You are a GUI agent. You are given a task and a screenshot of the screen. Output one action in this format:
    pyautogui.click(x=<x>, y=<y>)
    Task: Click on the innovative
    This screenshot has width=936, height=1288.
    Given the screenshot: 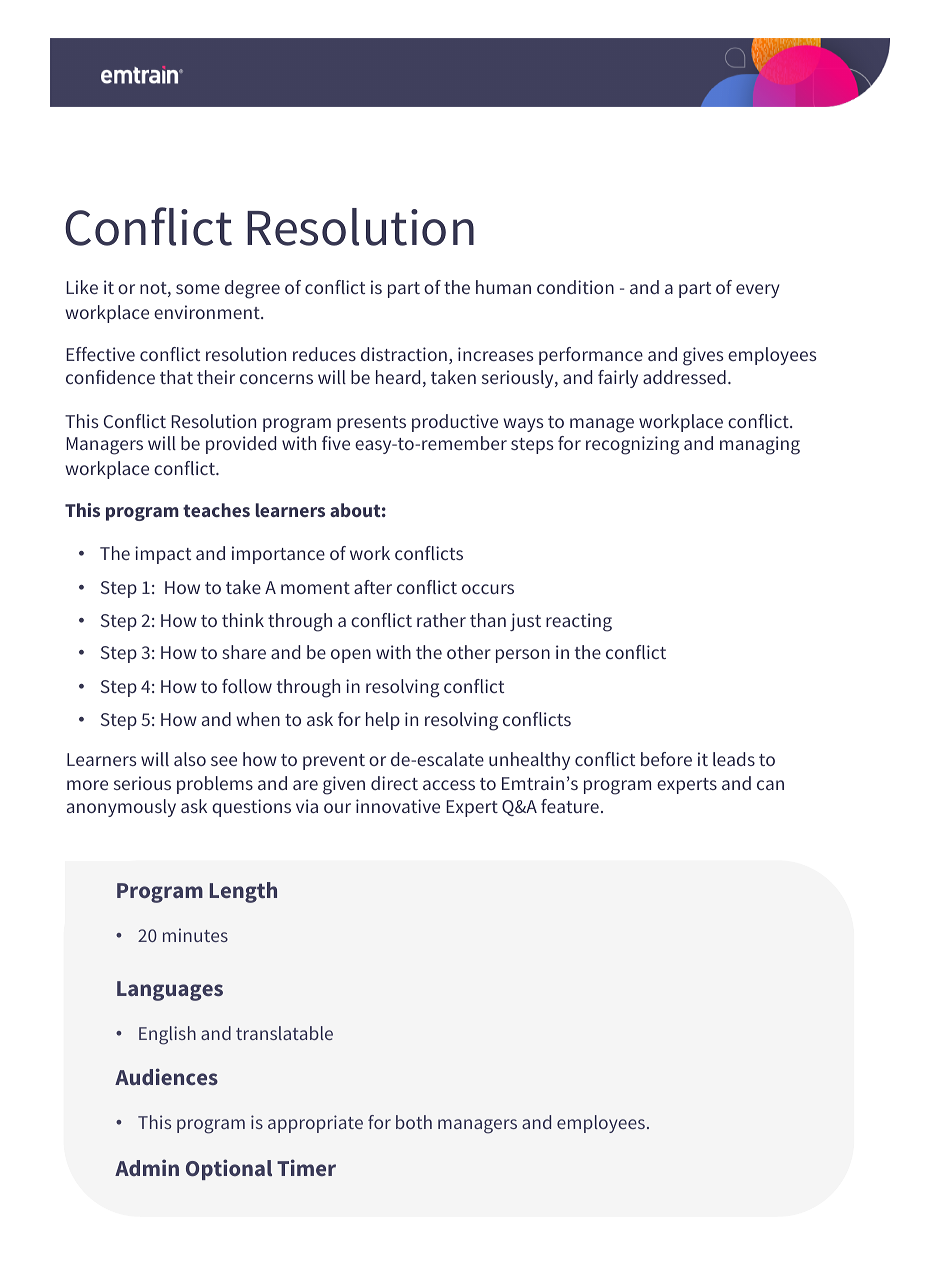 What is the action you would take?
    pyautogui.click(x=398, y=806)
